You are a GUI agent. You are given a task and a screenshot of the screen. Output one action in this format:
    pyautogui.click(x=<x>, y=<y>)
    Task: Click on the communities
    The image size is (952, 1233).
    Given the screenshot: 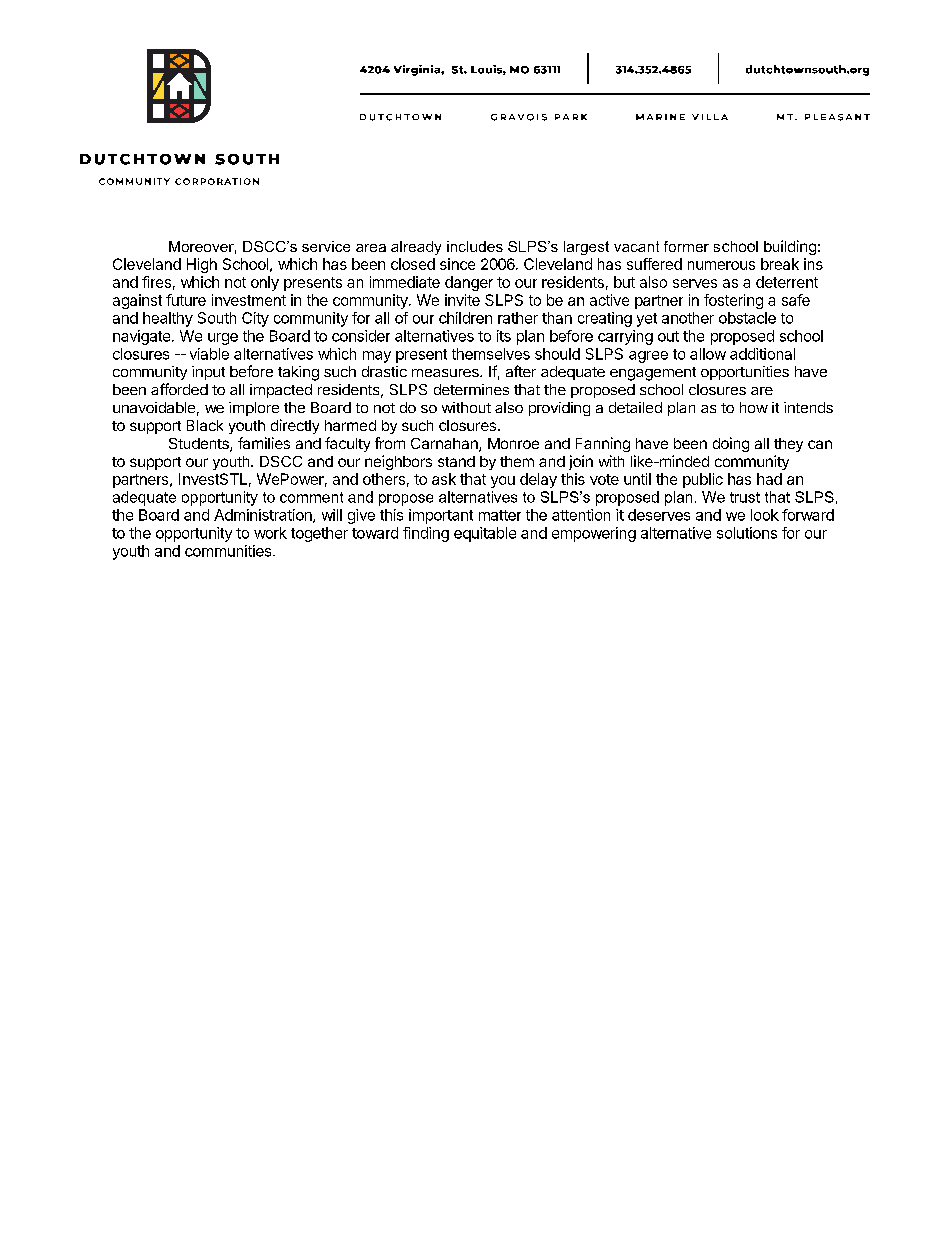 What is the action you would take?
    pyautogui.click(x=229, y=551)
